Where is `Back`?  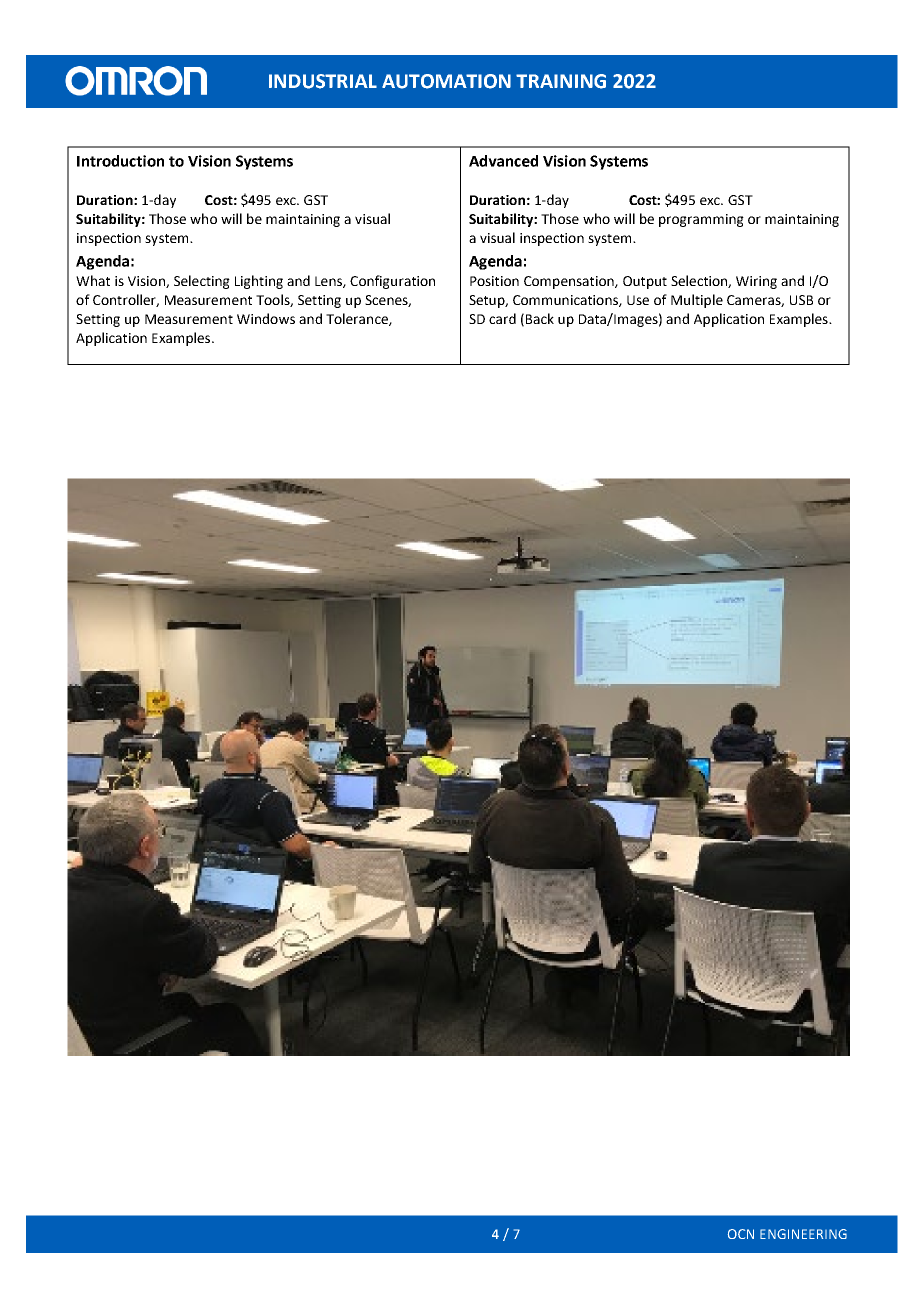
Back is located at coordinates (540, 318).
